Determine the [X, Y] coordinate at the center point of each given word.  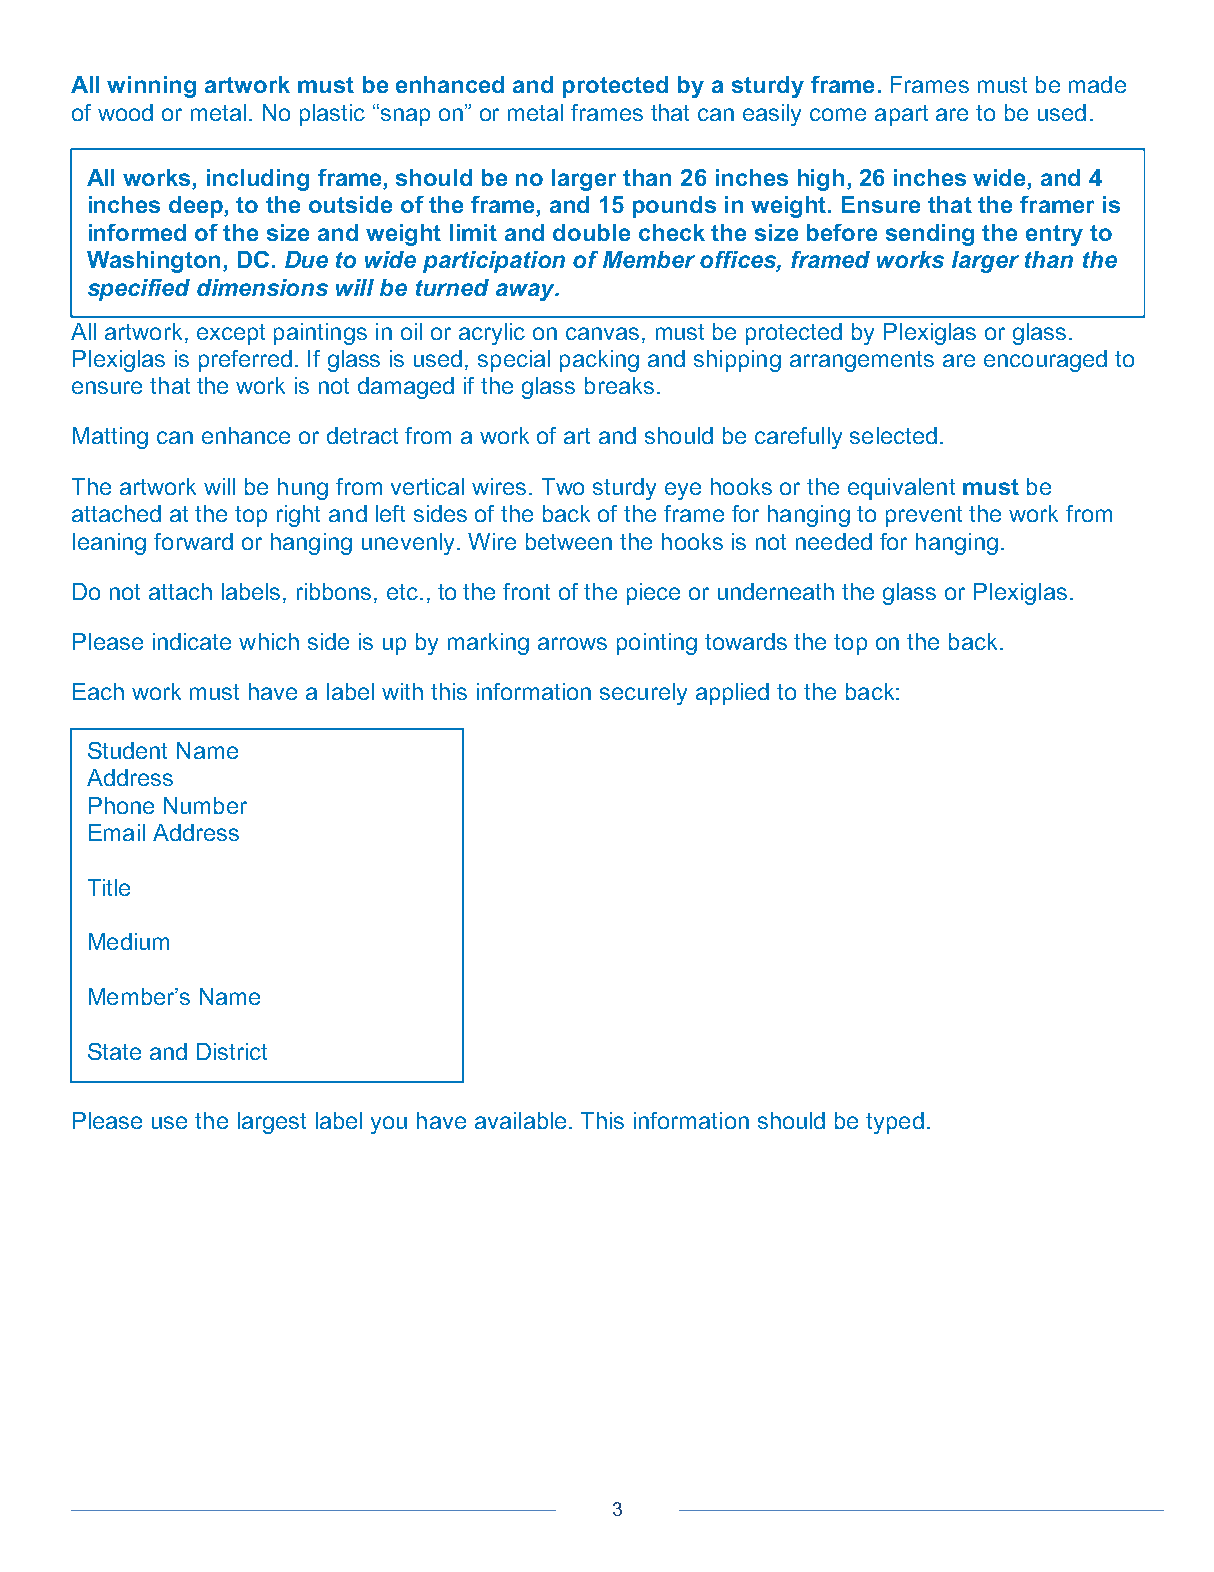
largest [272, 1123]
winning [151, 87]
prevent [924, 516]
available [520, 1120]
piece [653, 594]
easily [772, 115]
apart [901, 115]
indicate [192, 641]
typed [895, 1123]
